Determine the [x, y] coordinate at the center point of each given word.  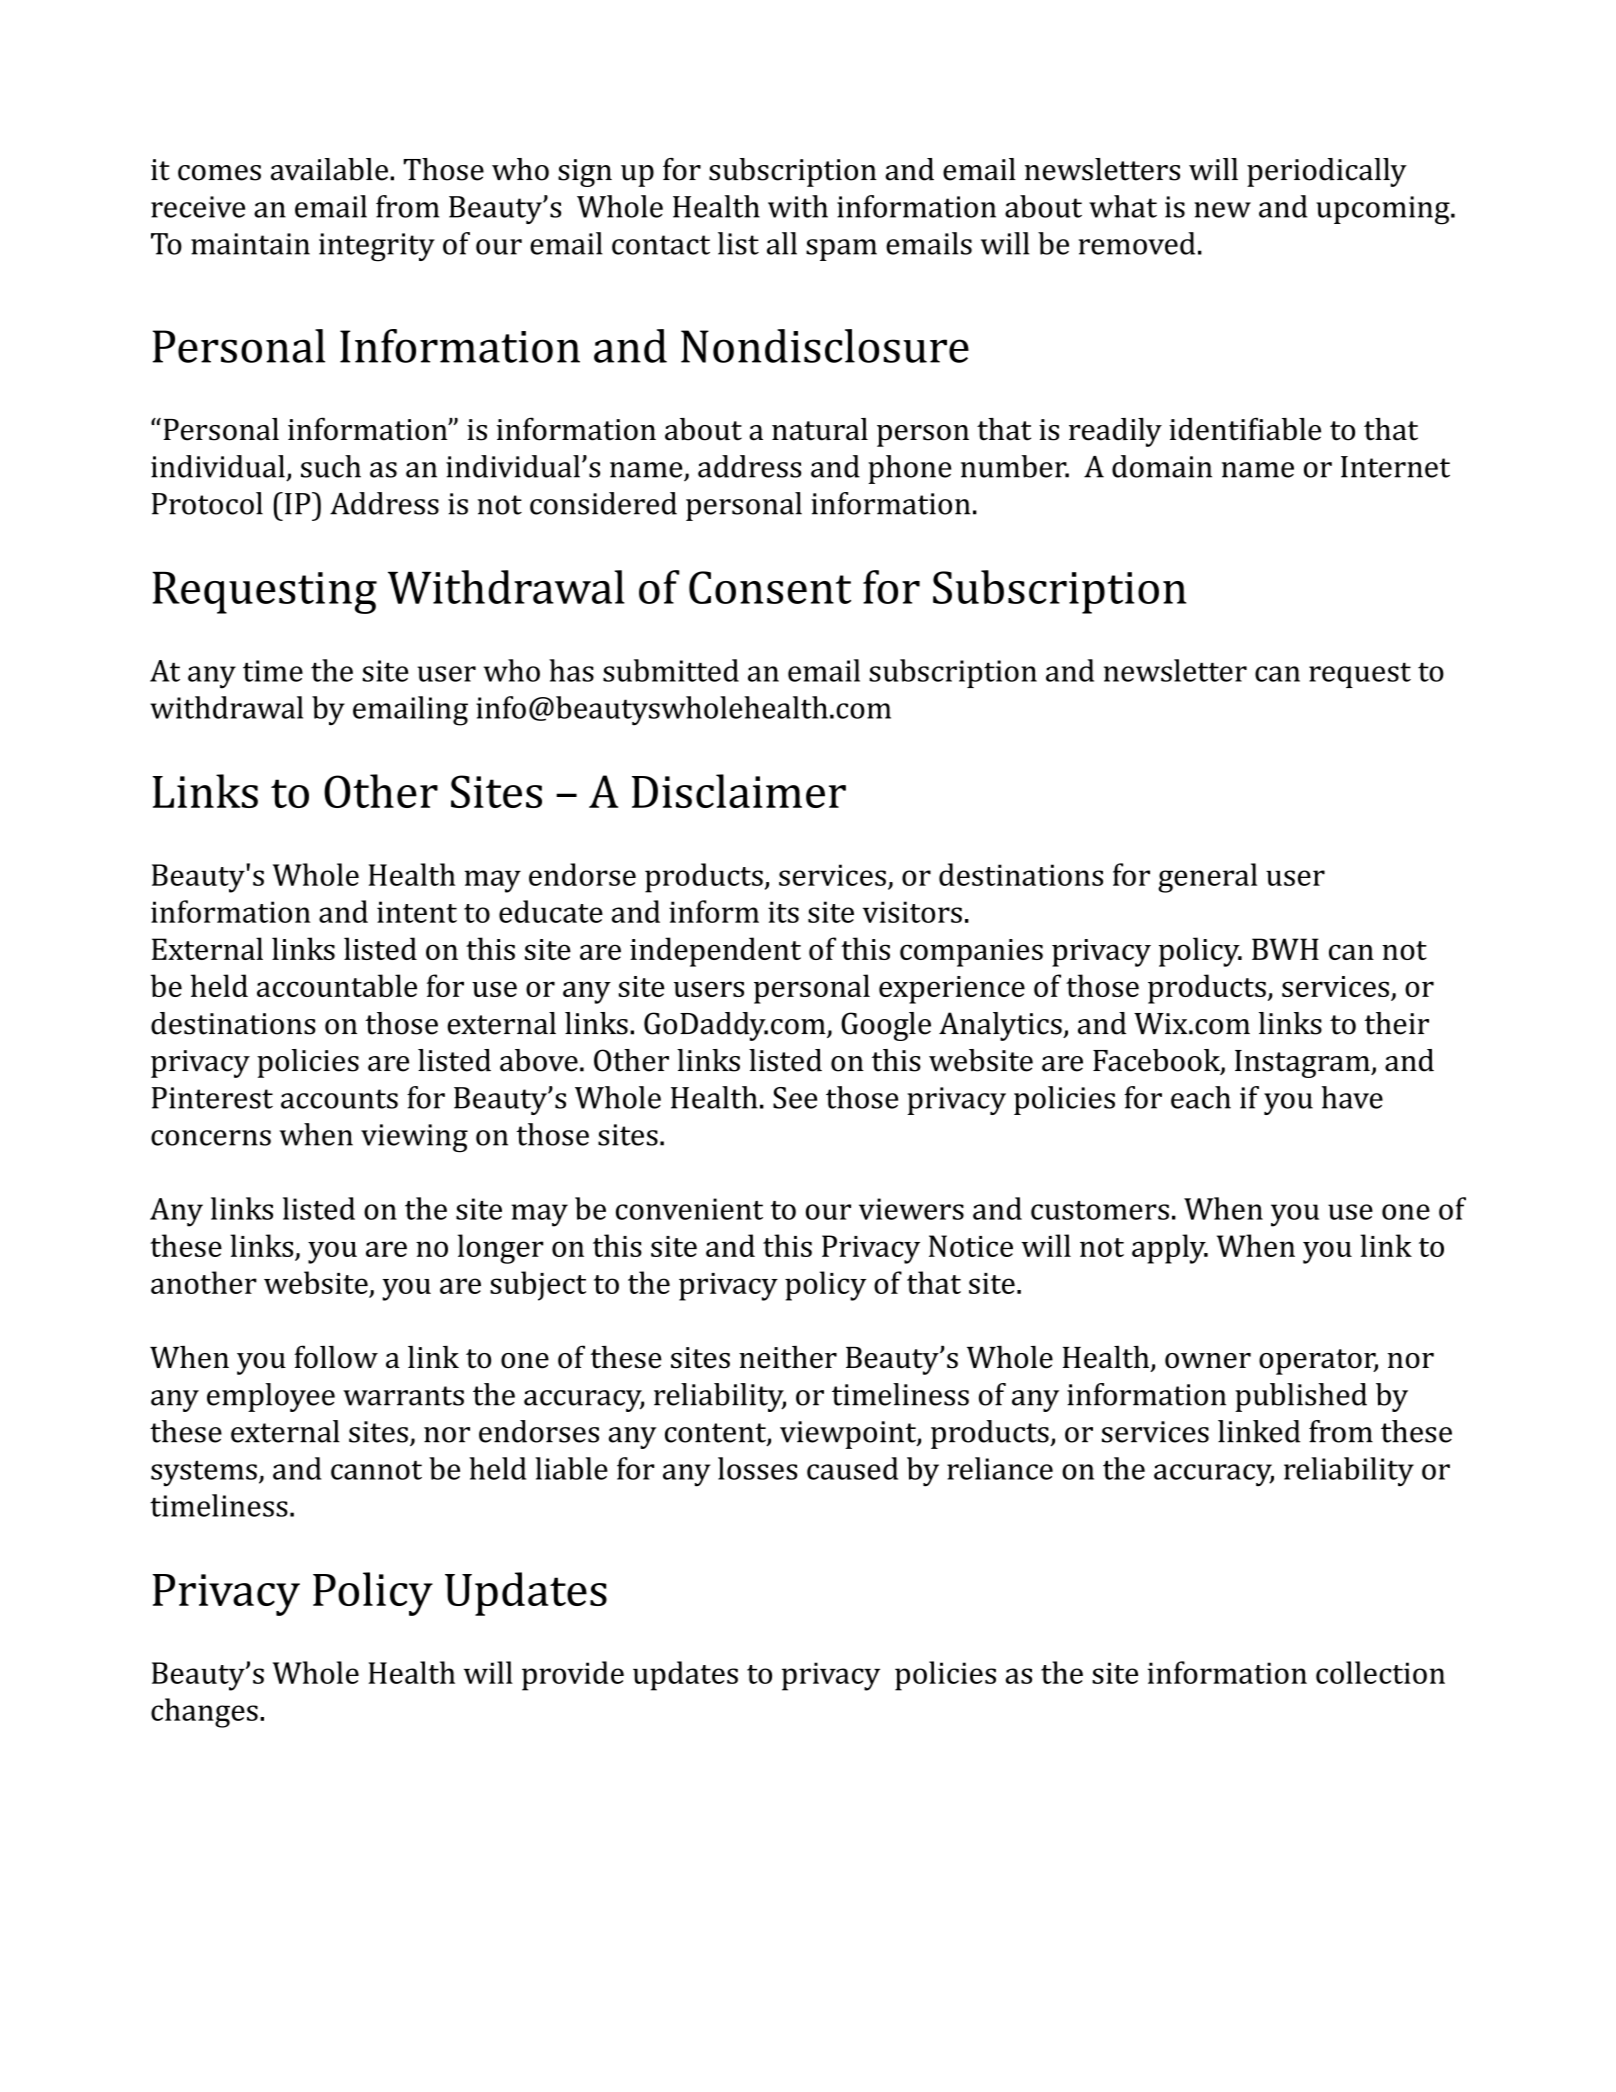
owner [1208, 1361]
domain [1162, 466]
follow [336, 1357]
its [783, 912]
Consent [770, 587]
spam [841, 250]
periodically [1327, 172]
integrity [377, 247]
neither [788, 1357]
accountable [337, 985]
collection [1380, 1672]
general [1207, 878]
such [331, 466]
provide [573, 1676]
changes [204, 1713]
